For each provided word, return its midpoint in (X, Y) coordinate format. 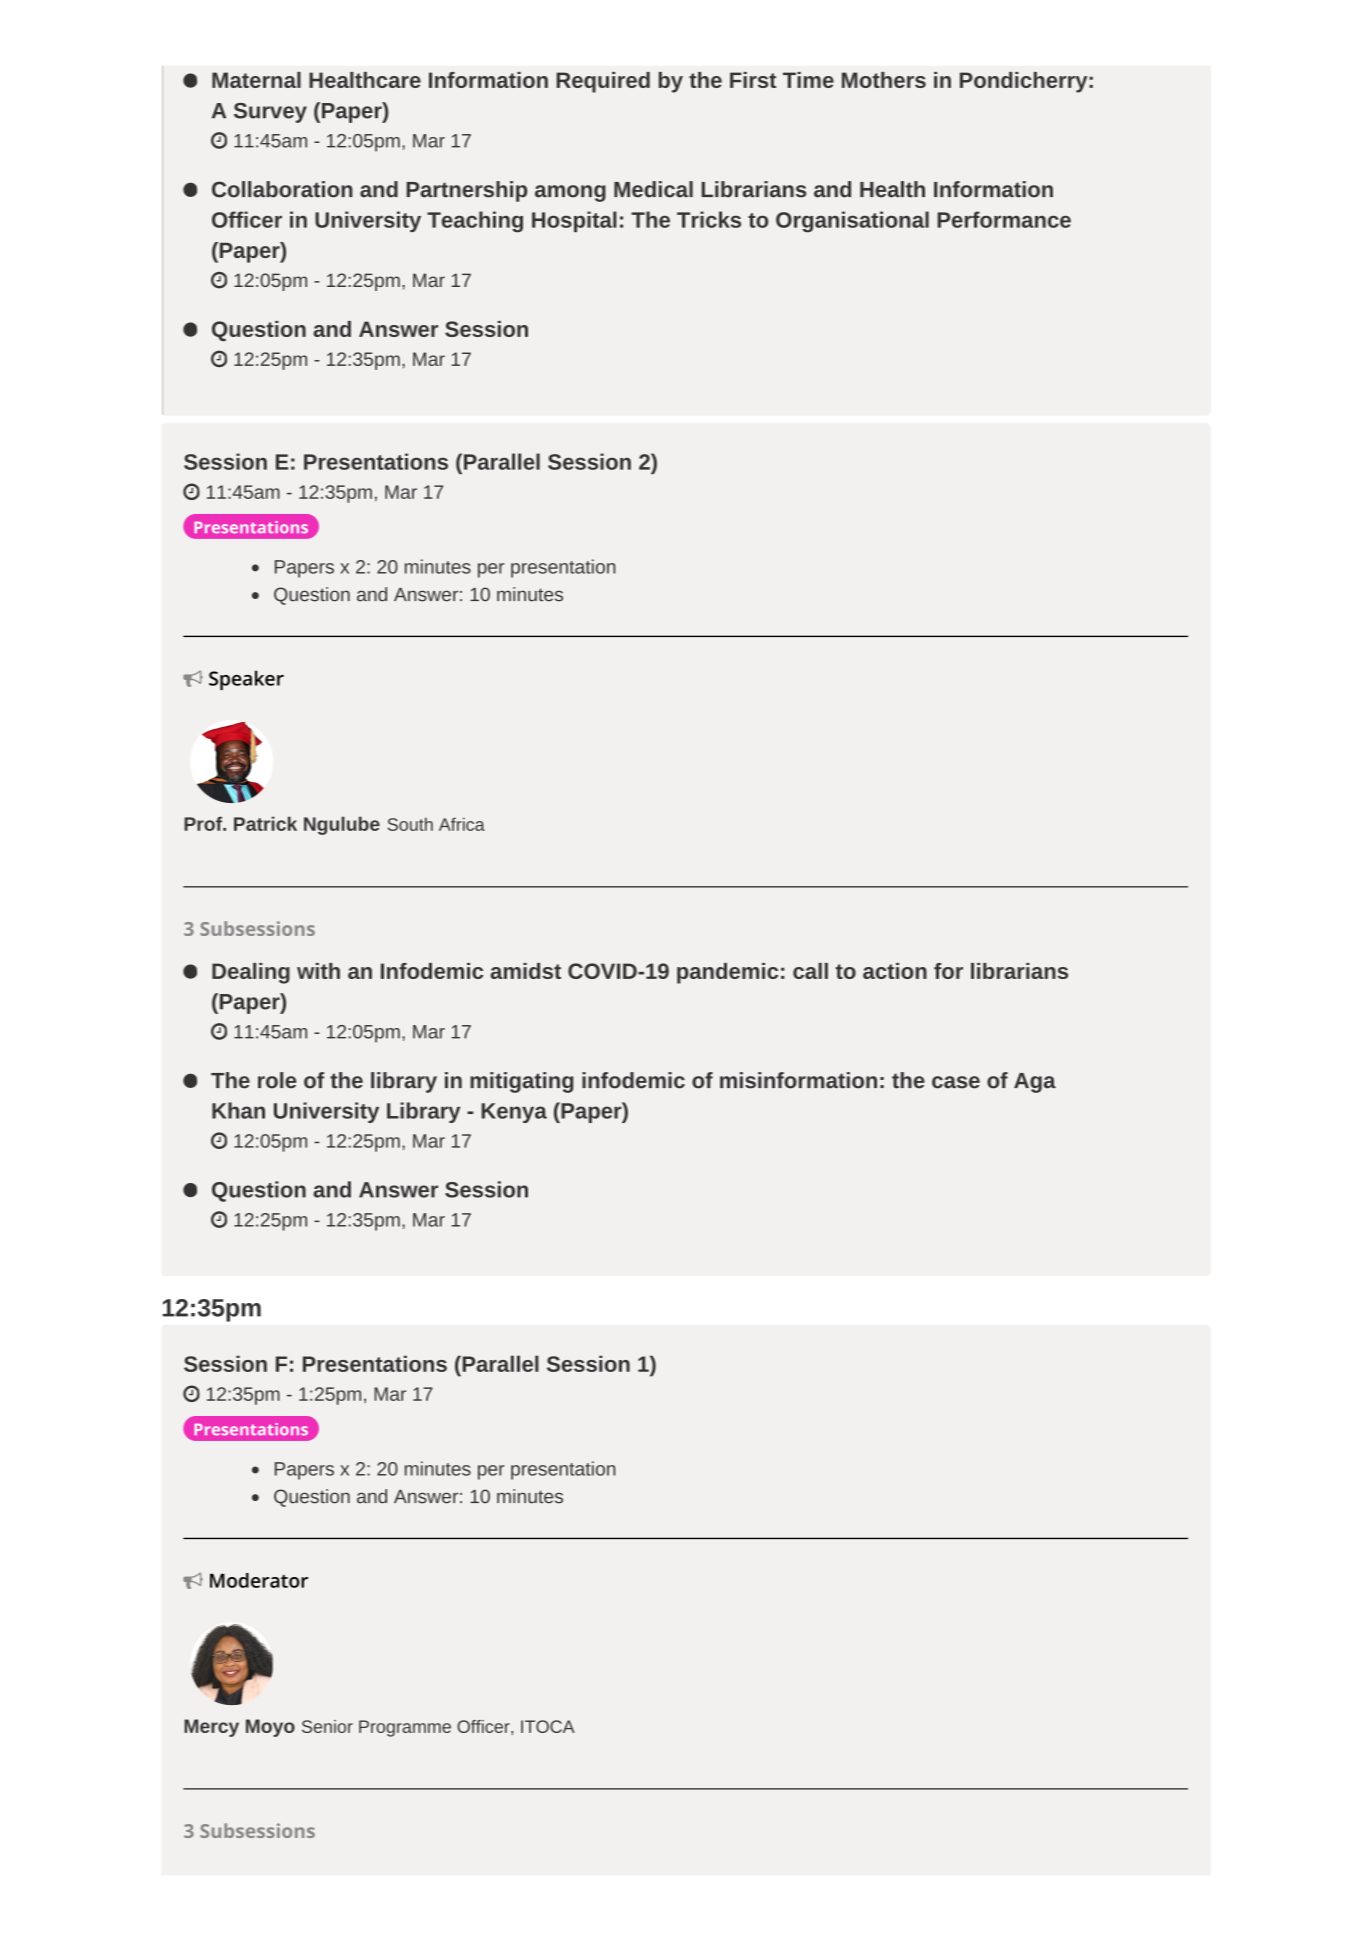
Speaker (246, 680)
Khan (238, 1110)
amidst (525, 971)
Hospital (574, 221)
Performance (1004, 219)
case (956, 1082)
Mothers (884, 80)
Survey (270, 113)
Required (603, 82)
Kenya (514, 1113)
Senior (327, 1726)
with (318, 971)
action (895, 971)
